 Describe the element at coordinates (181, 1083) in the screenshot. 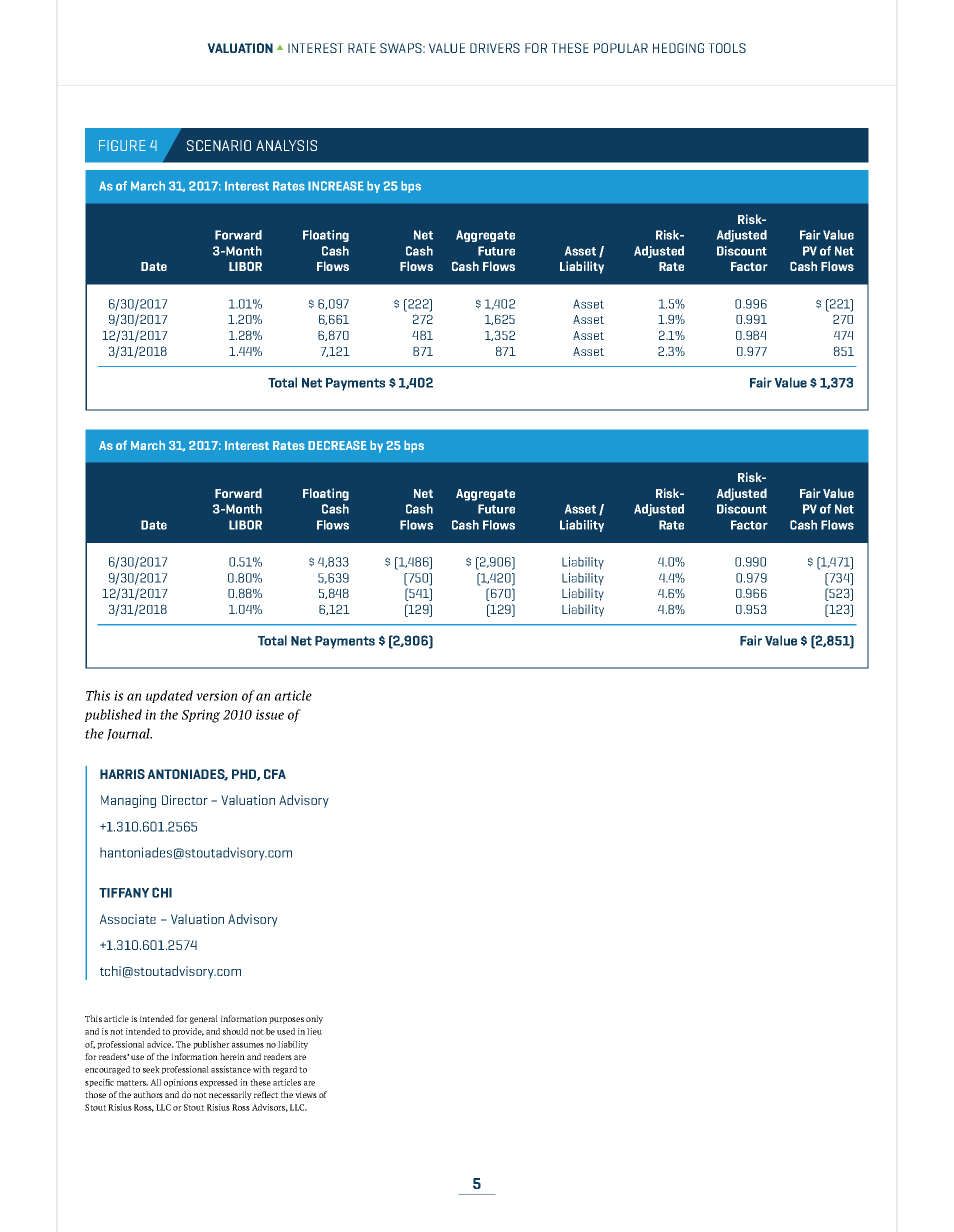

I see `opinions` at that location.
